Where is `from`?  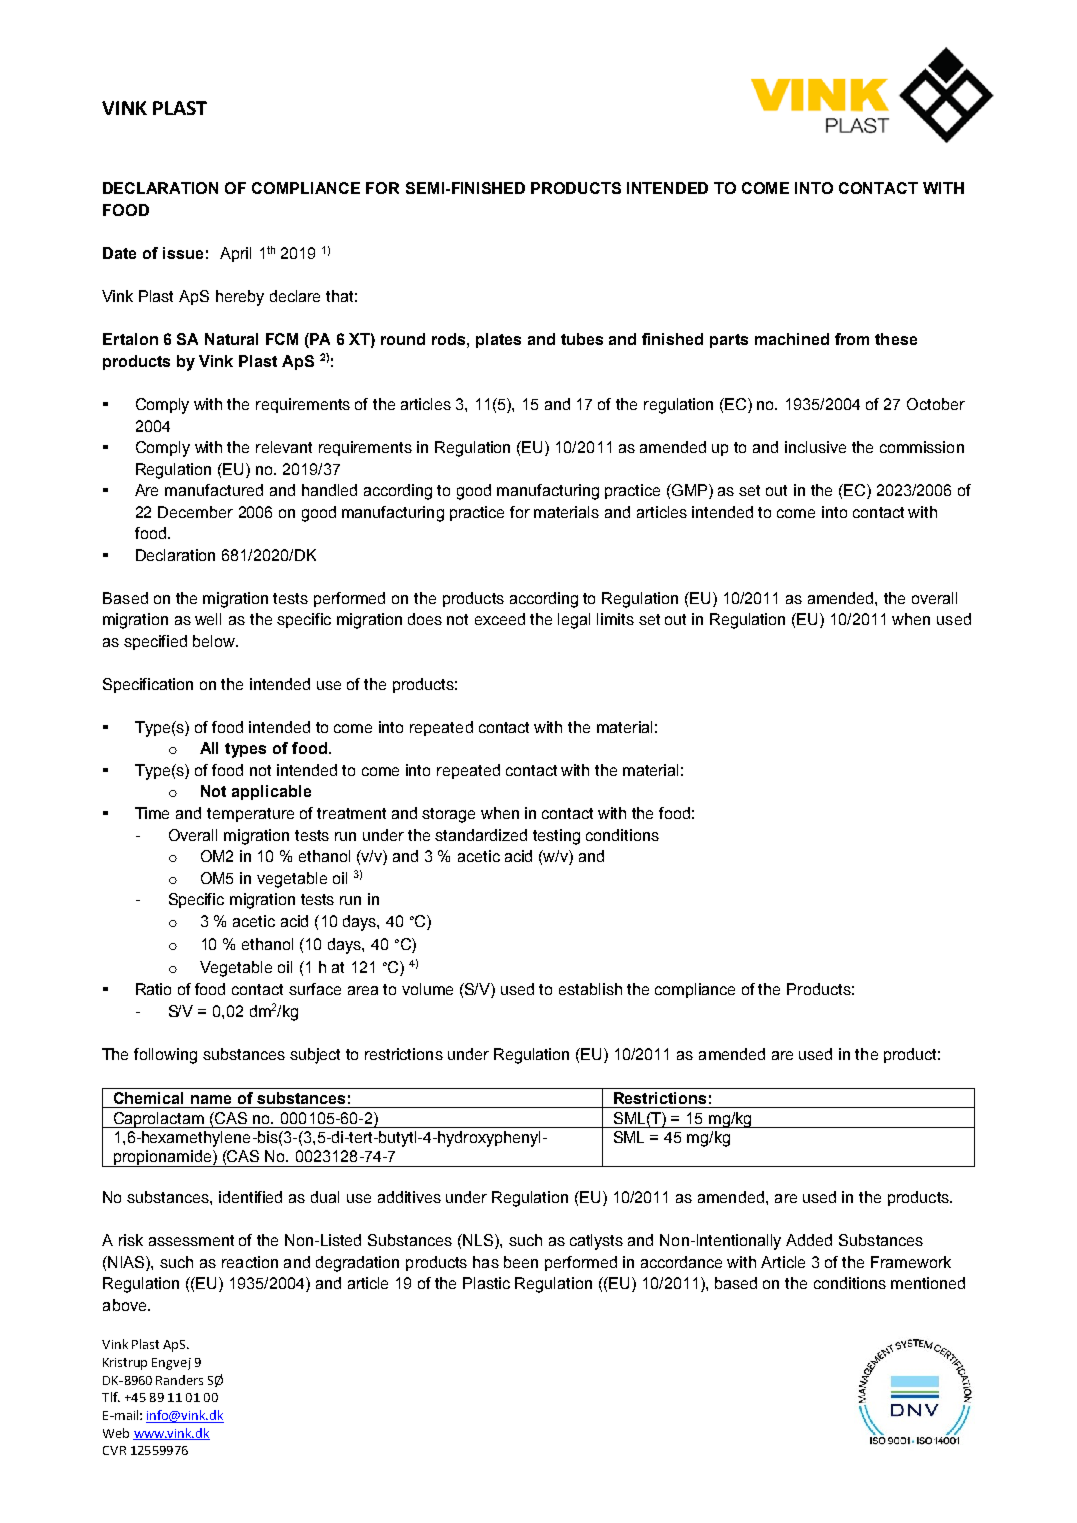
from is located at coordinates (852, 339).
